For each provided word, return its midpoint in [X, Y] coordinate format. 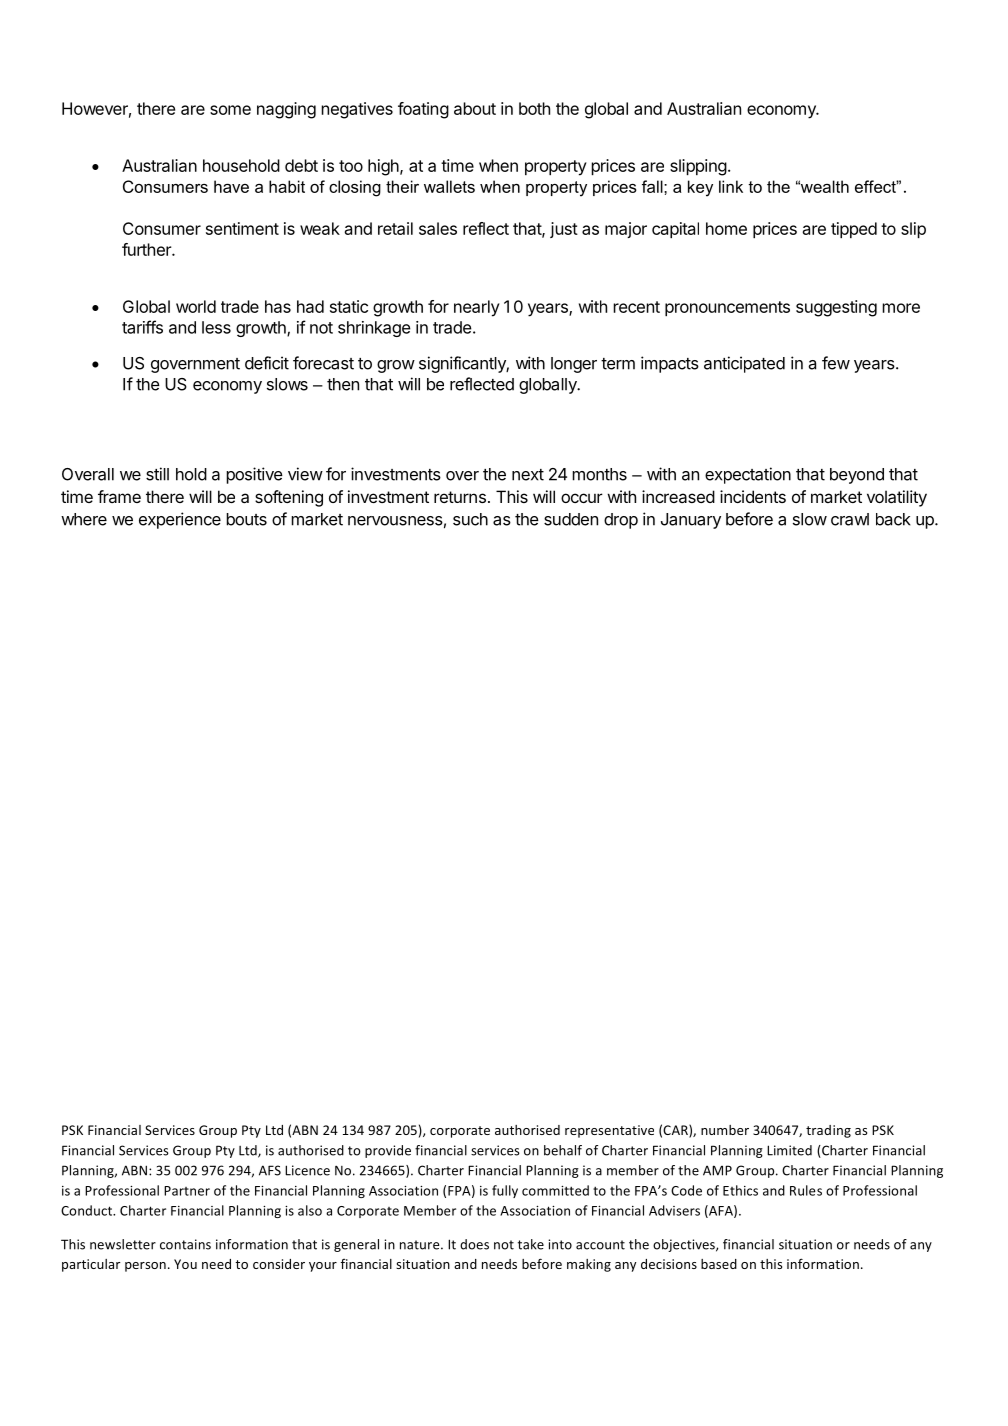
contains [185, 1244]
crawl [850, 519]
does [474, 1244]
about [475, 108]
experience [180, 520]
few [836, 363]
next [528, 475]
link [731, 186]
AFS [270, 1170]
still [157, 474]
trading [828, 1131]
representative [609, 1131]
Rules [806, 1190]
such [470, 519]
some [230, 110]
